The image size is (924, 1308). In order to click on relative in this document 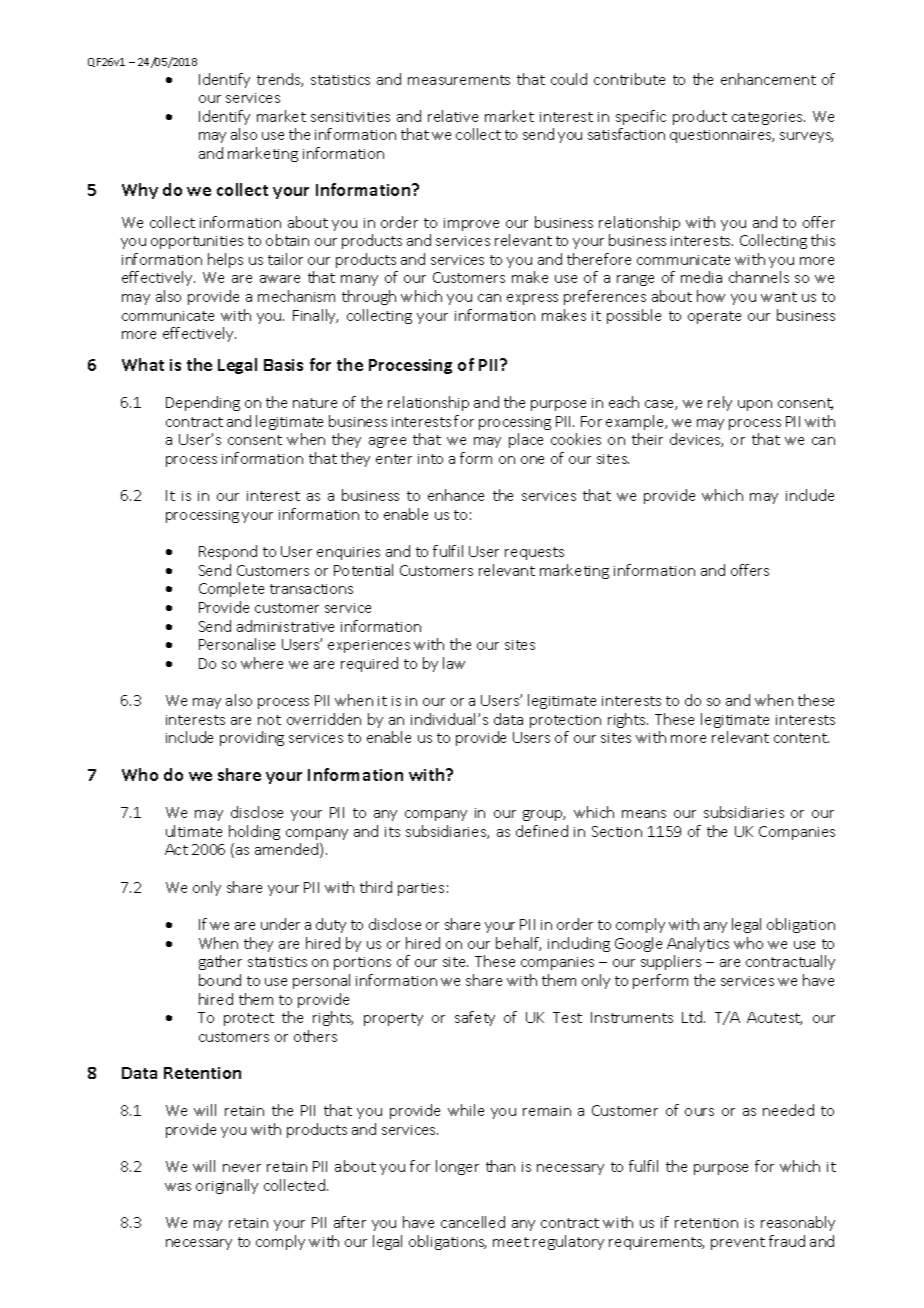, I will do `click(453, 116)`.
